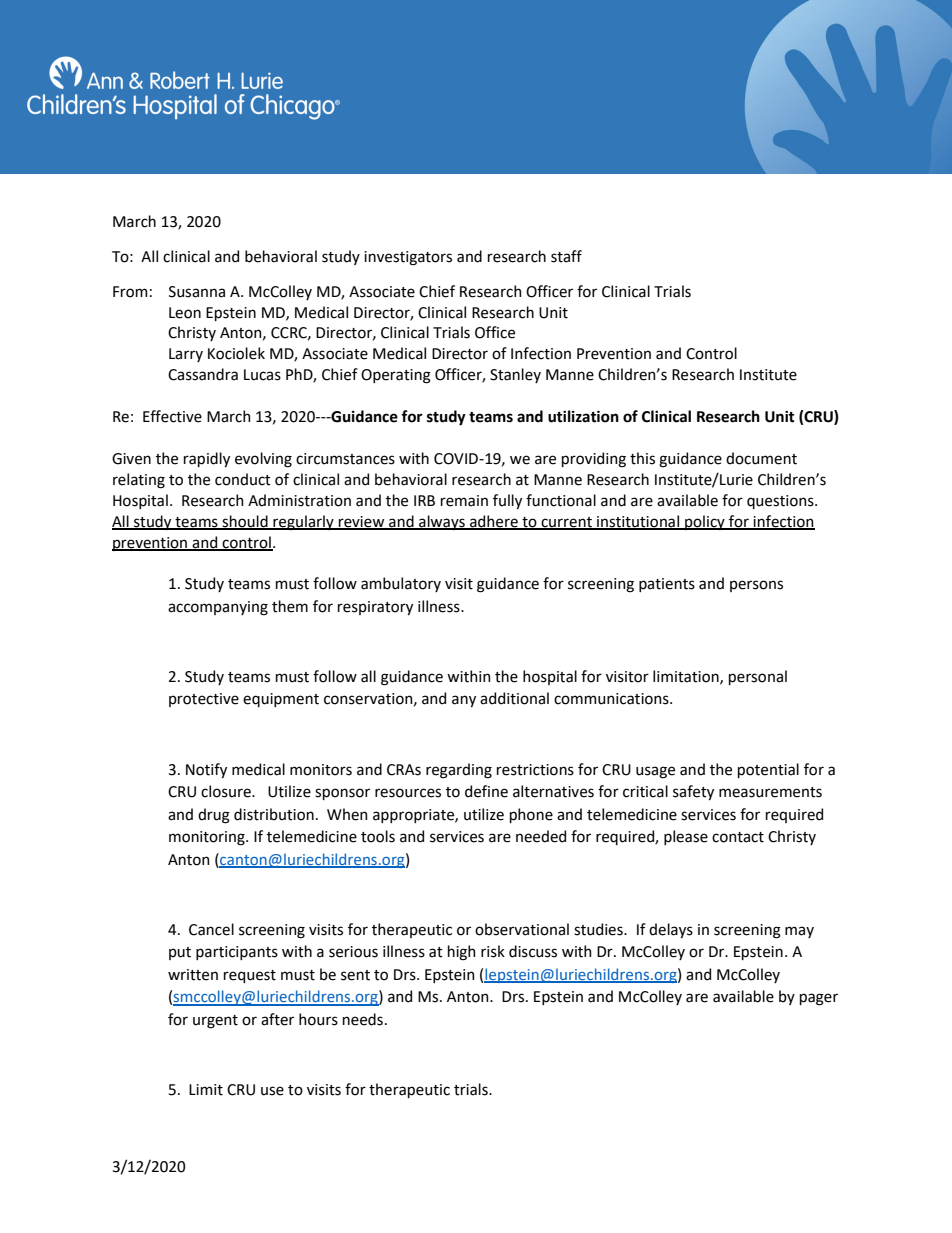 The image size is (952, 1233). Describe the element at coordinates (214, 816) in the screenshot. I see `drug` at that location.
